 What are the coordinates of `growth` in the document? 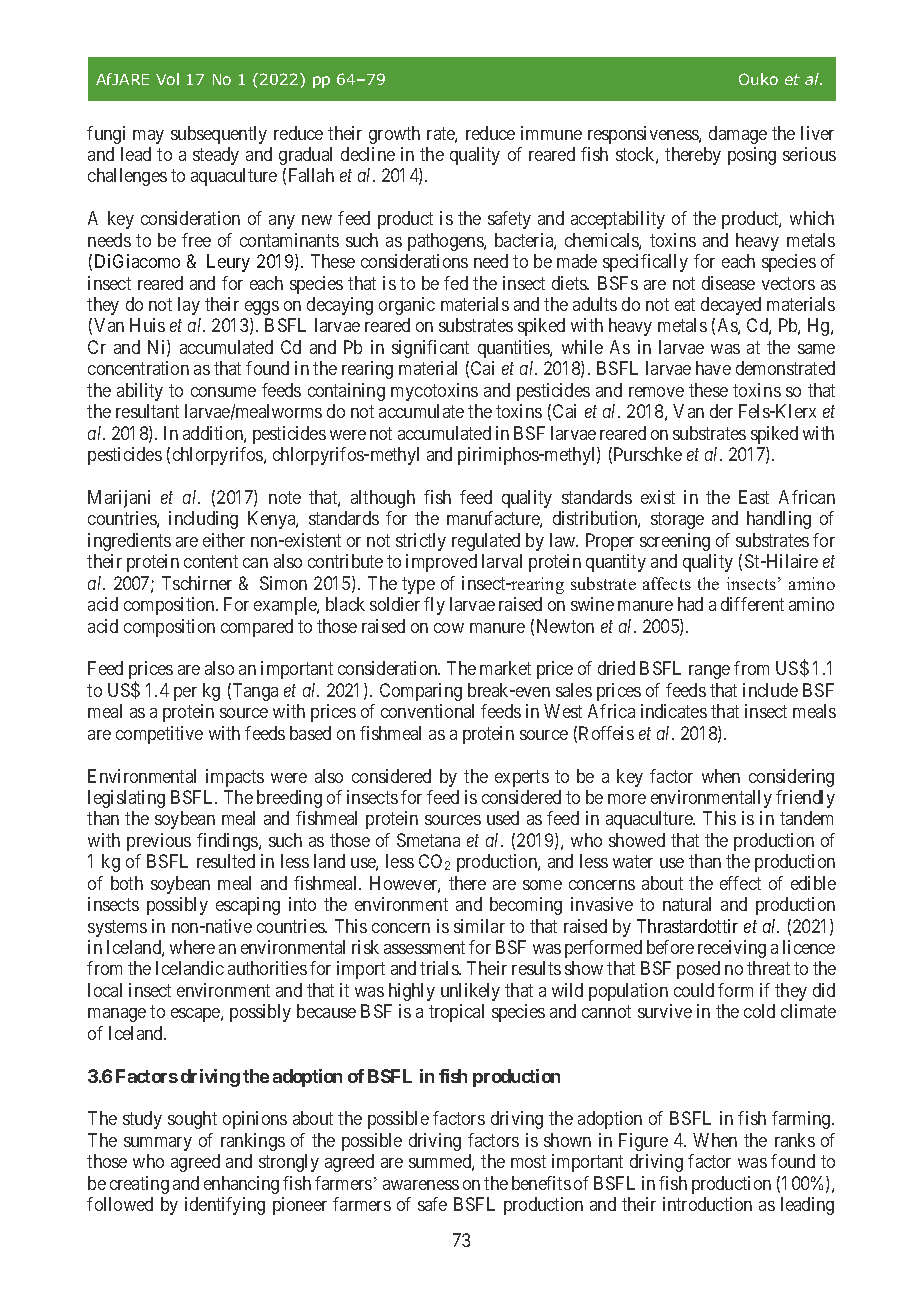 It's located at (394, 135).
